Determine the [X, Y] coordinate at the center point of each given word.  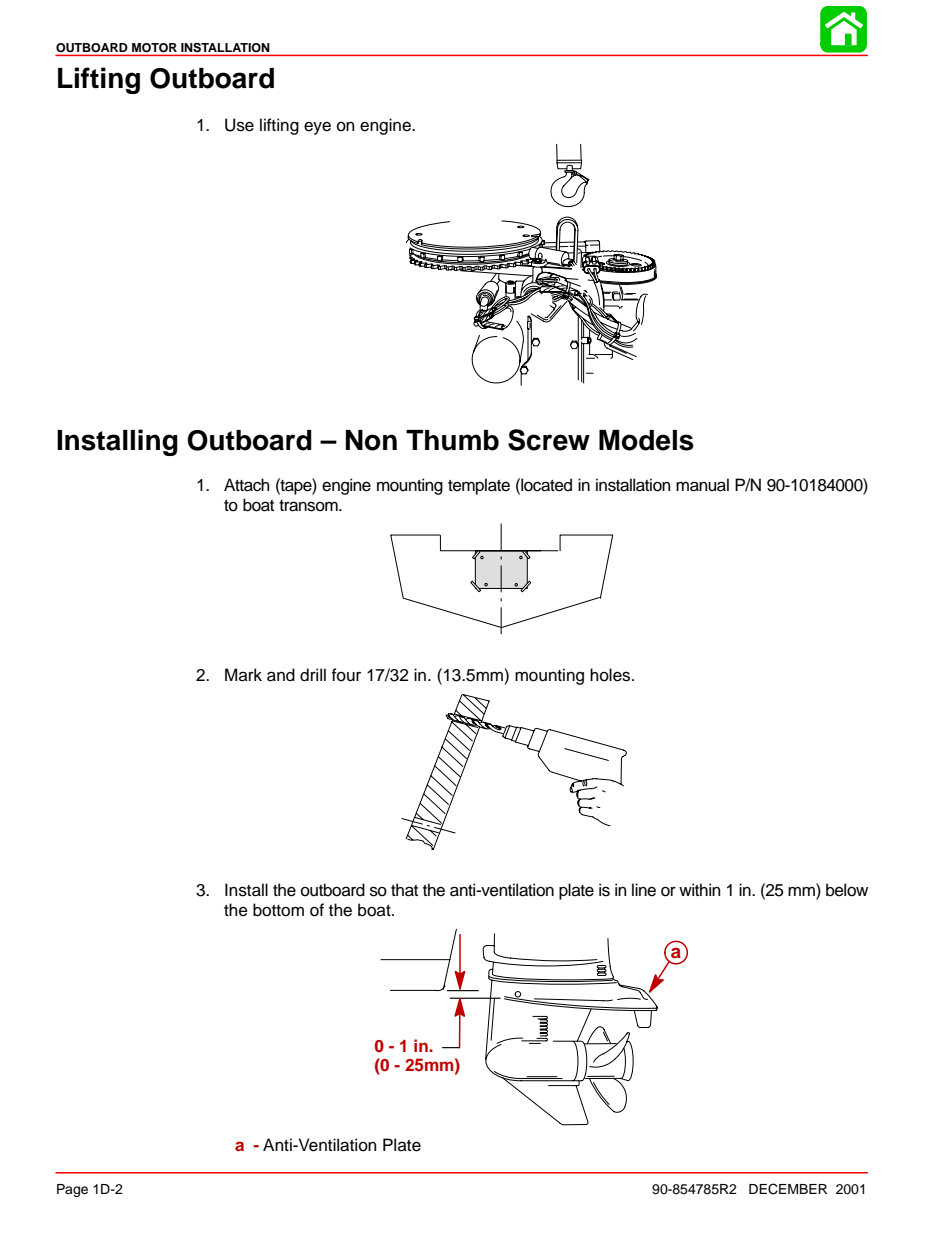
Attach [247, 485]
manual [702, 485]
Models [646, 440]
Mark [243, 674]
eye [317, 128]
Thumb [452, 440]
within [700, 889]
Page [72, 1190]
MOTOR [154, 47]
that [404, 890]
